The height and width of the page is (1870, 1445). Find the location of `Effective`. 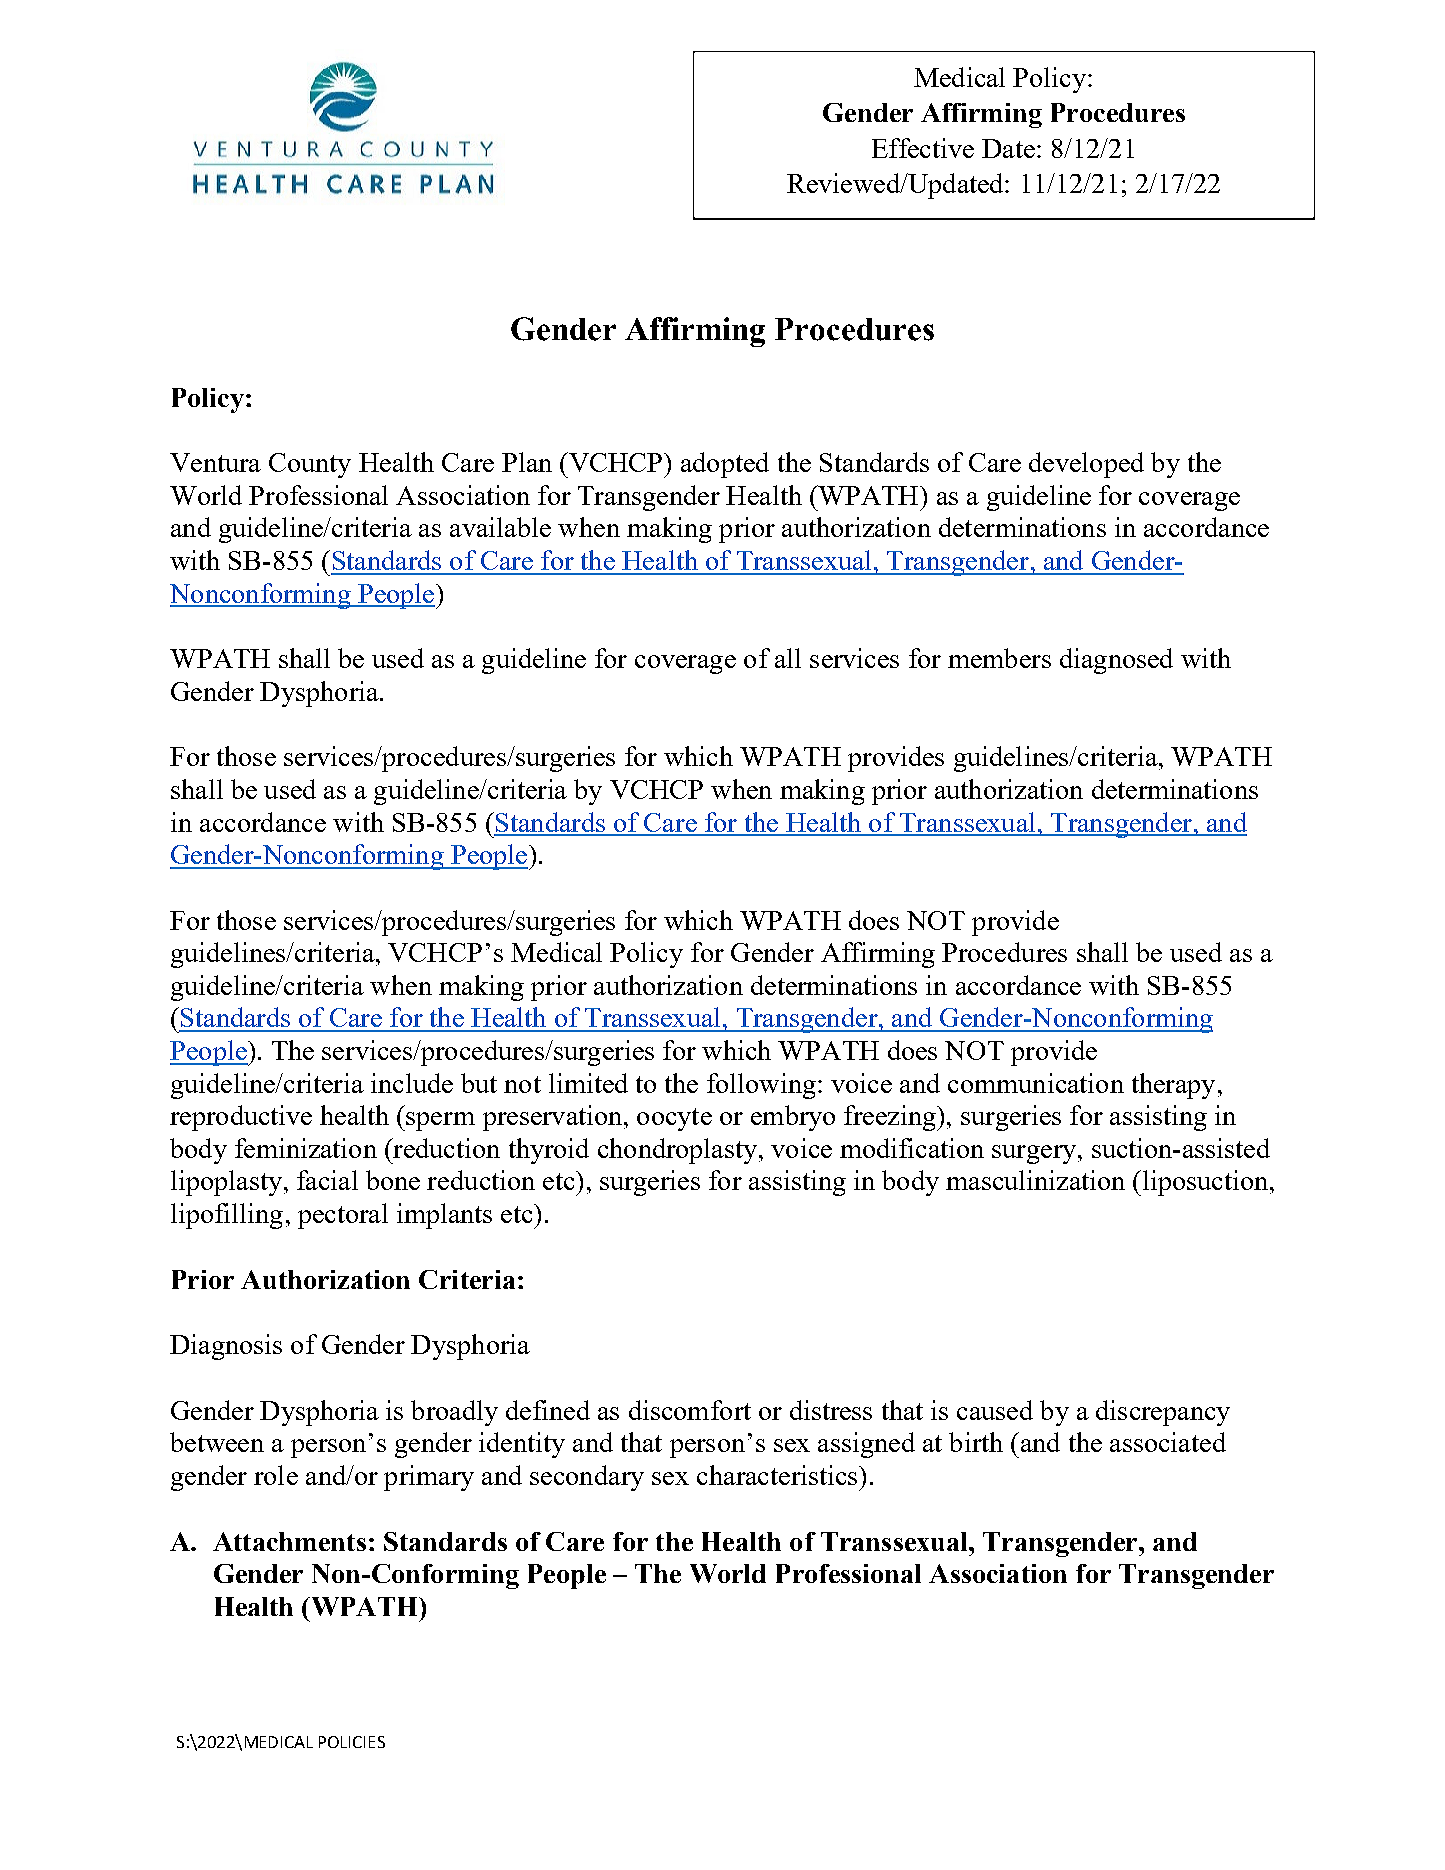

Effective is located at coordinates (923, 148).
